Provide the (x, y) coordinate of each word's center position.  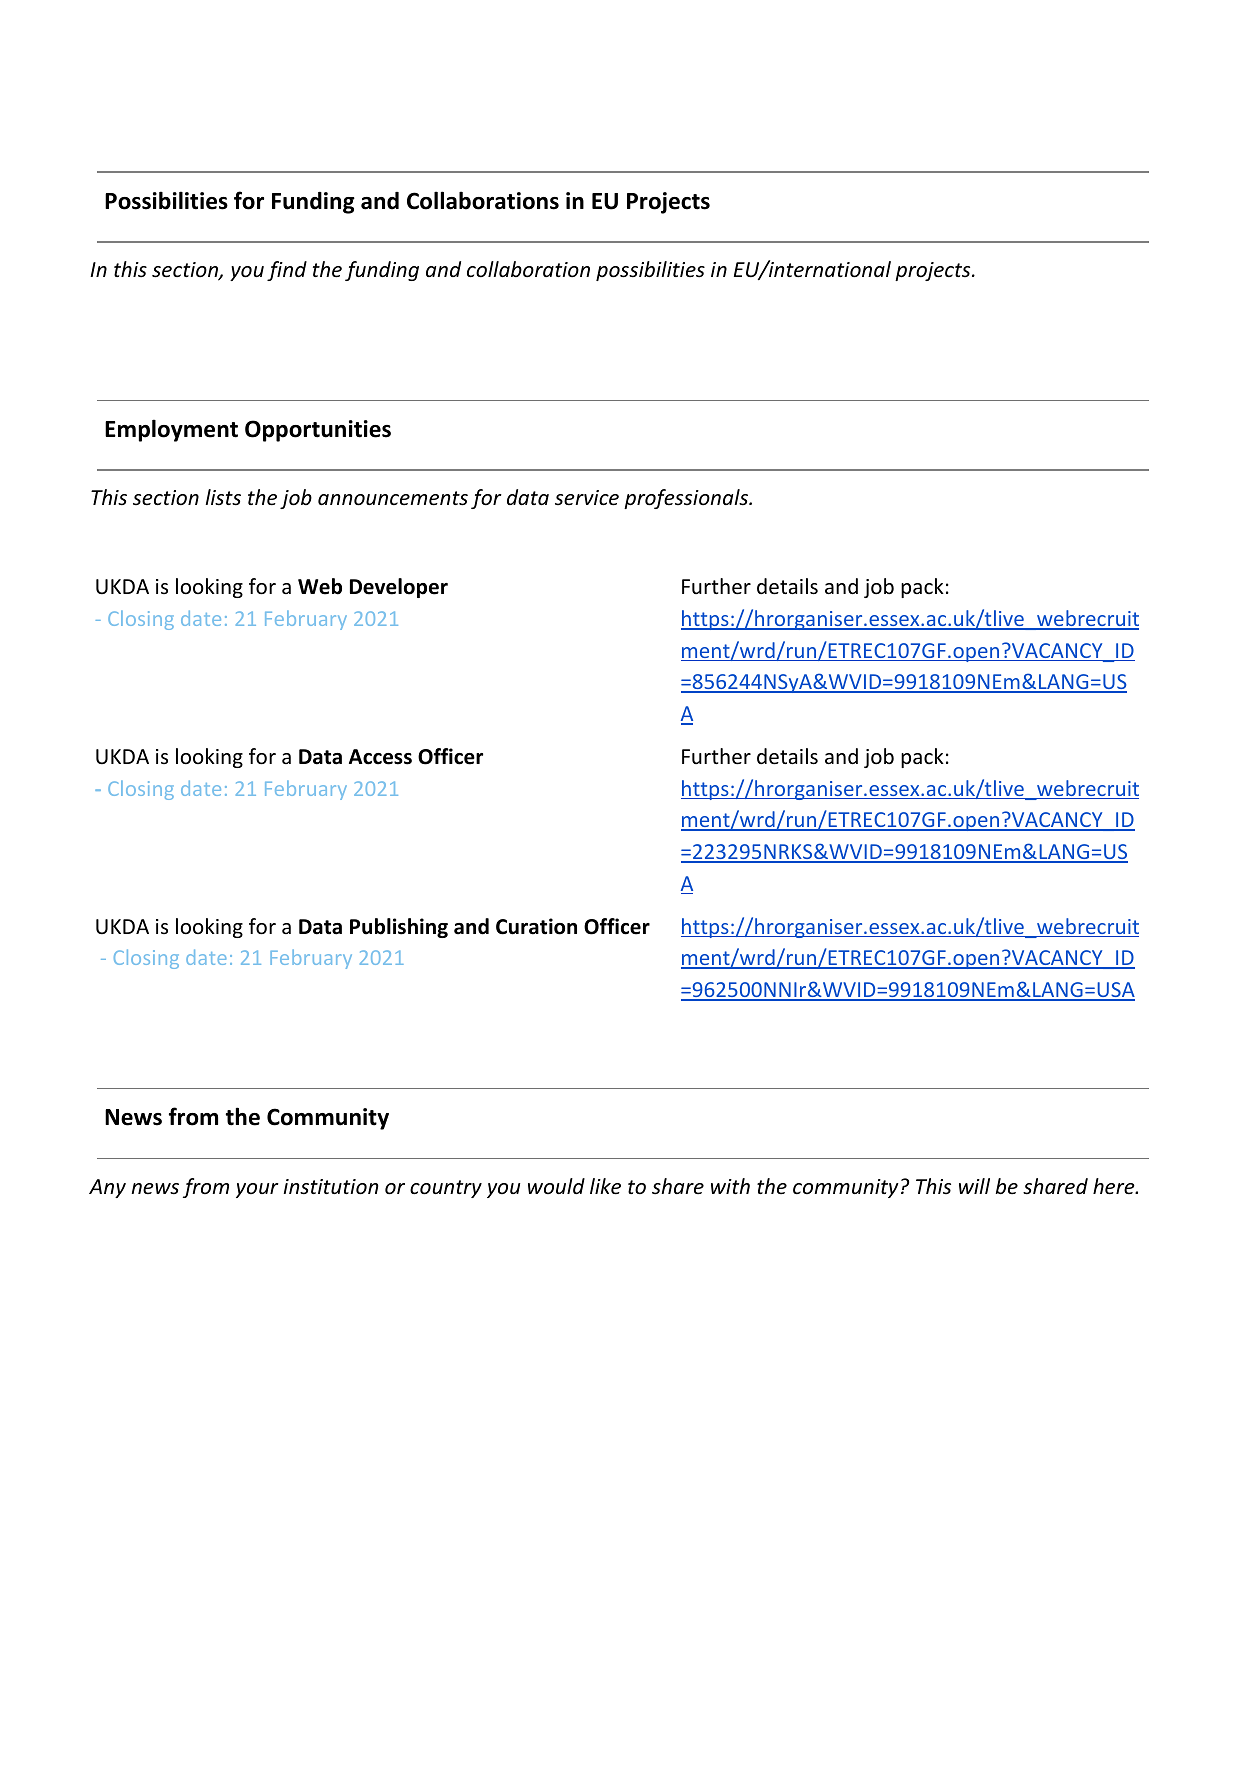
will (974, 1186)
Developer (399, 588)
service (587, 498)
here (1115, 1186)
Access (380, 757)
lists (223, 497)
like (605, 1186)
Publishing (399, 928)
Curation (536, 926)
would (556, 1186)
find (287, 271)
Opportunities (318, 431)
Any (107, 1188)
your (257, 1190)
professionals (687, 499)
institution (331, 1187)
